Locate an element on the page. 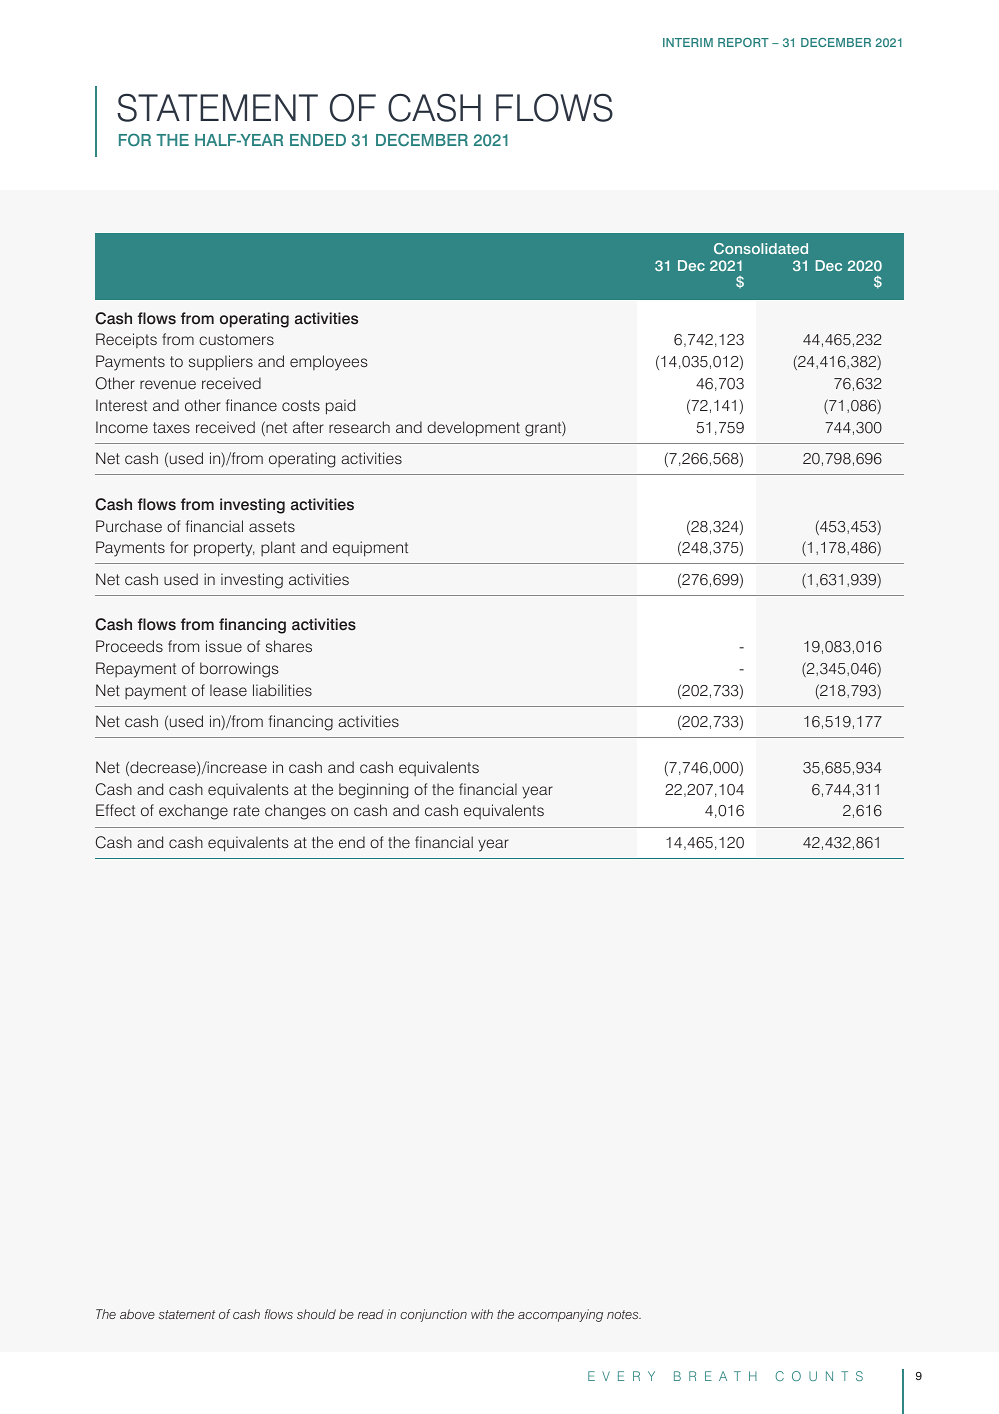 This image has width=999, height=1414. beginning is located at coordinates (373, 791).
